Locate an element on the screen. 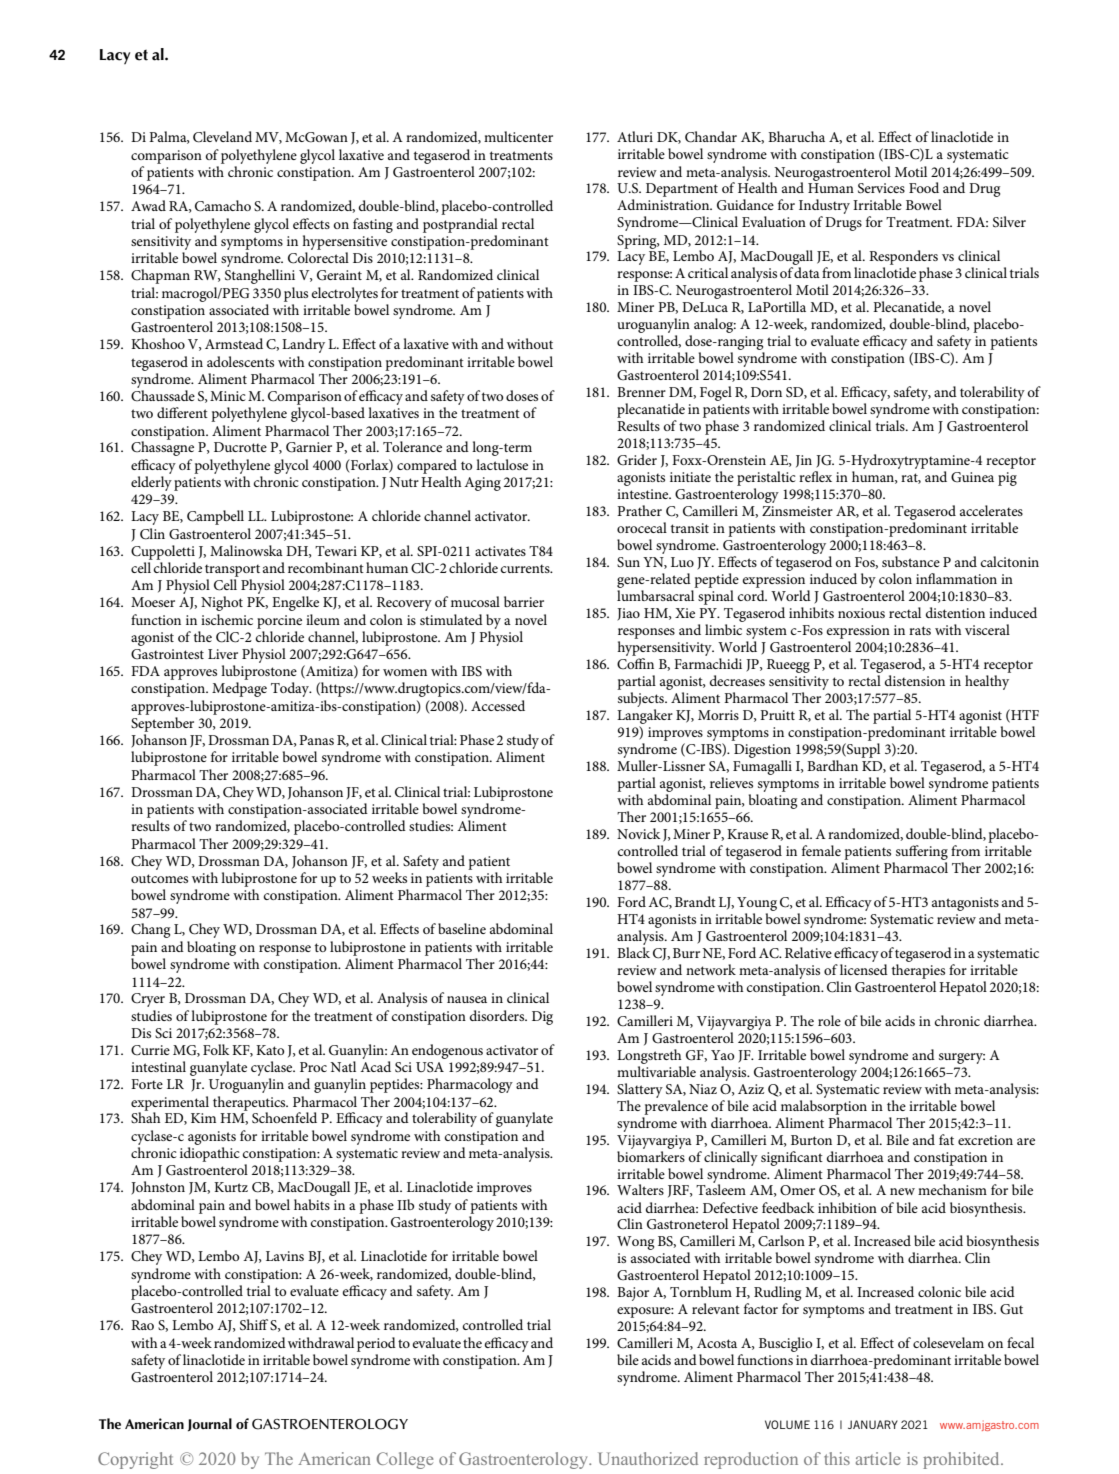 The height and width of the screenshot is (1474, 1119). barrier is located at coordinates (524, 601).
